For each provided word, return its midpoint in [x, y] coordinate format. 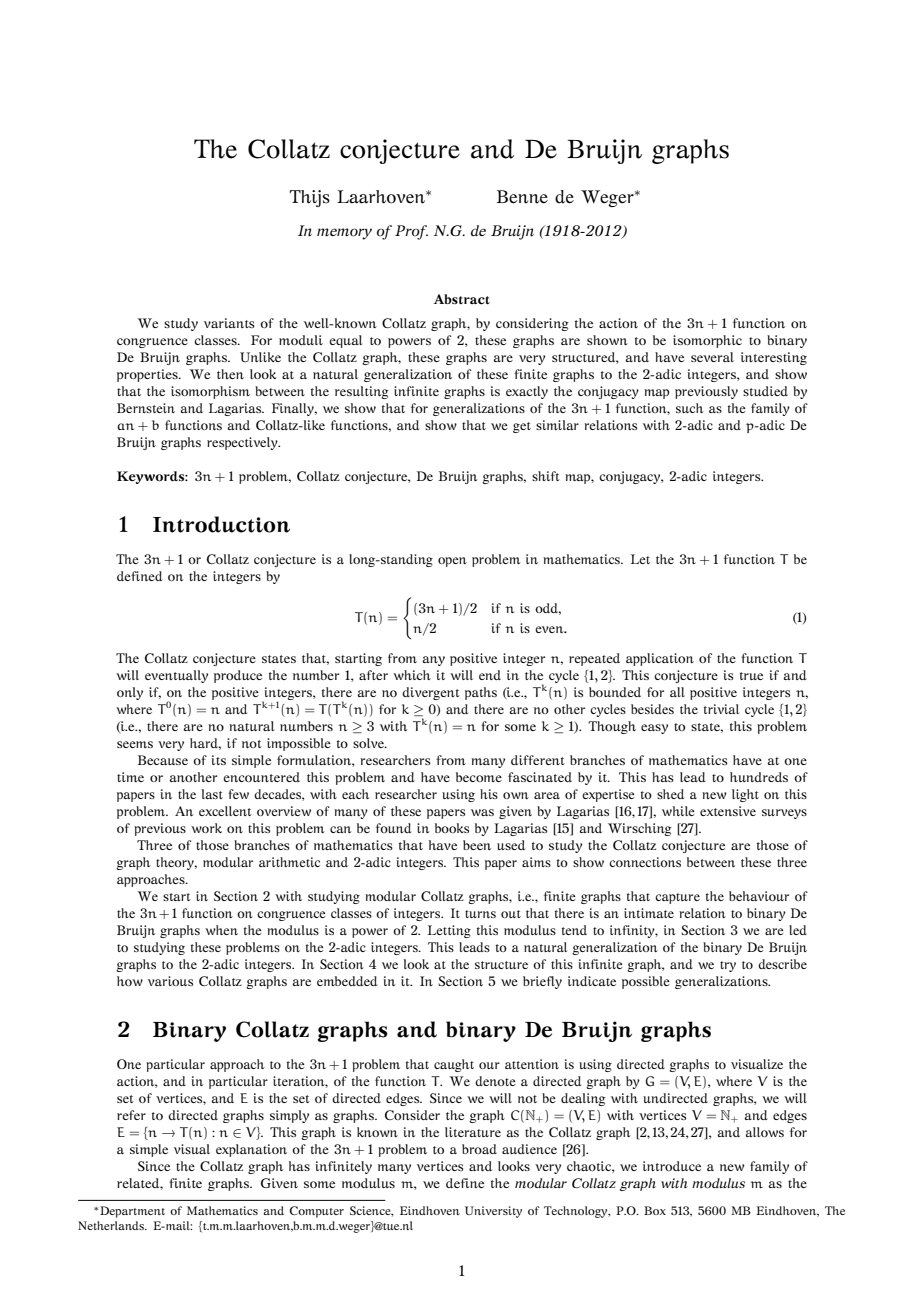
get [522, 427]
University [493, 1212]
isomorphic [707, 341]
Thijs [310, 198]
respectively [243, 443]
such [690, 408]
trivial [721, 709]
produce [238, 676]
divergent [431, 693]
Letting [449, 931]
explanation [251, 1150]
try [728, 966]
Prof [411, 232]
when [221, 930]
